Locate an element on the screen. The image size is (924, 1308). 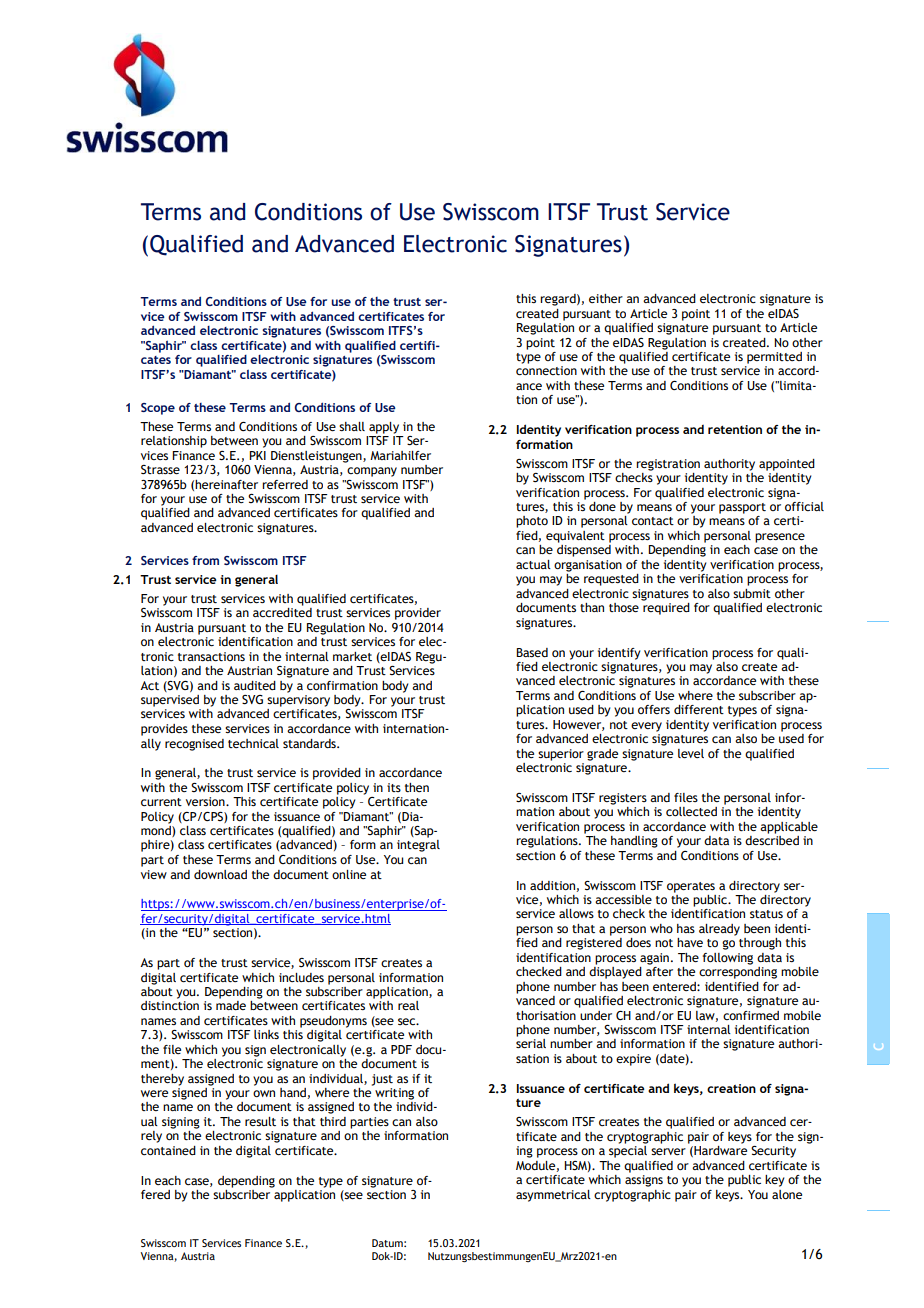
submit is located at coordinates (752, 593).
